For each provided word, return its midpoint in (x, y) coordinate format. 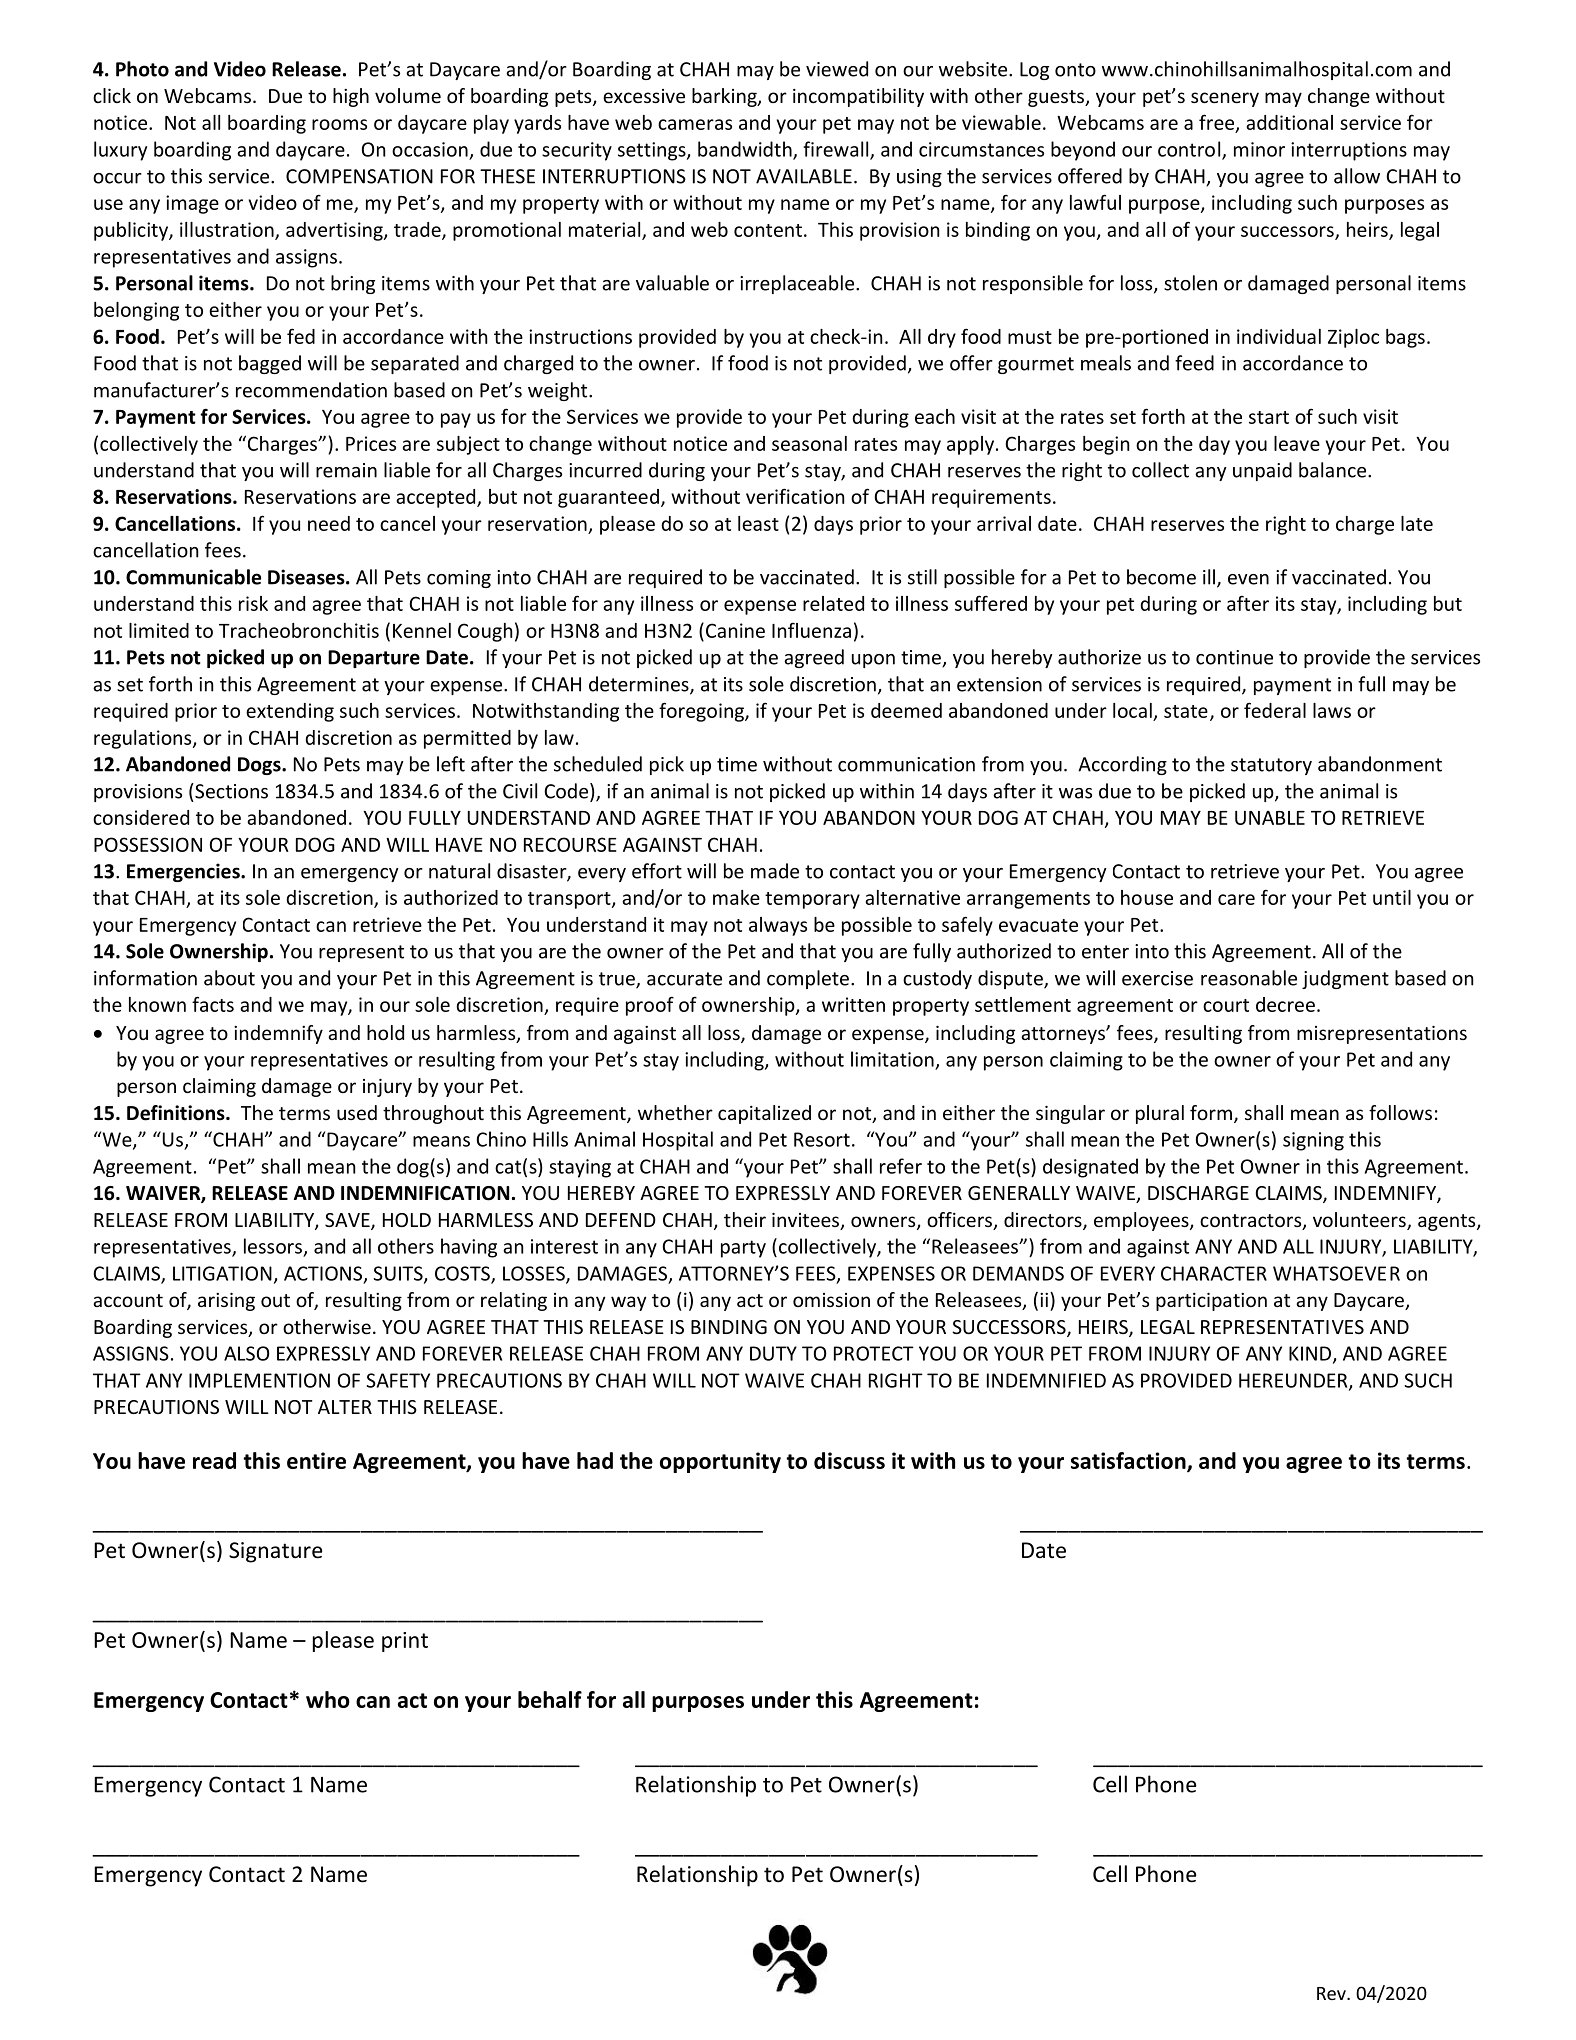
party (743, 1249)
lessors (273, 1246)
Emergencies (184, 872)
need (329, 523)
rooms (339, 124)
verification (795, 496)
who (328, 1699)
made (775, 871)
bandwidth (746, 150)
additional (1289, 122)
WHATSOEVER (1336, 1273)
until (1392, 897)
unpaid (1262, 471)
